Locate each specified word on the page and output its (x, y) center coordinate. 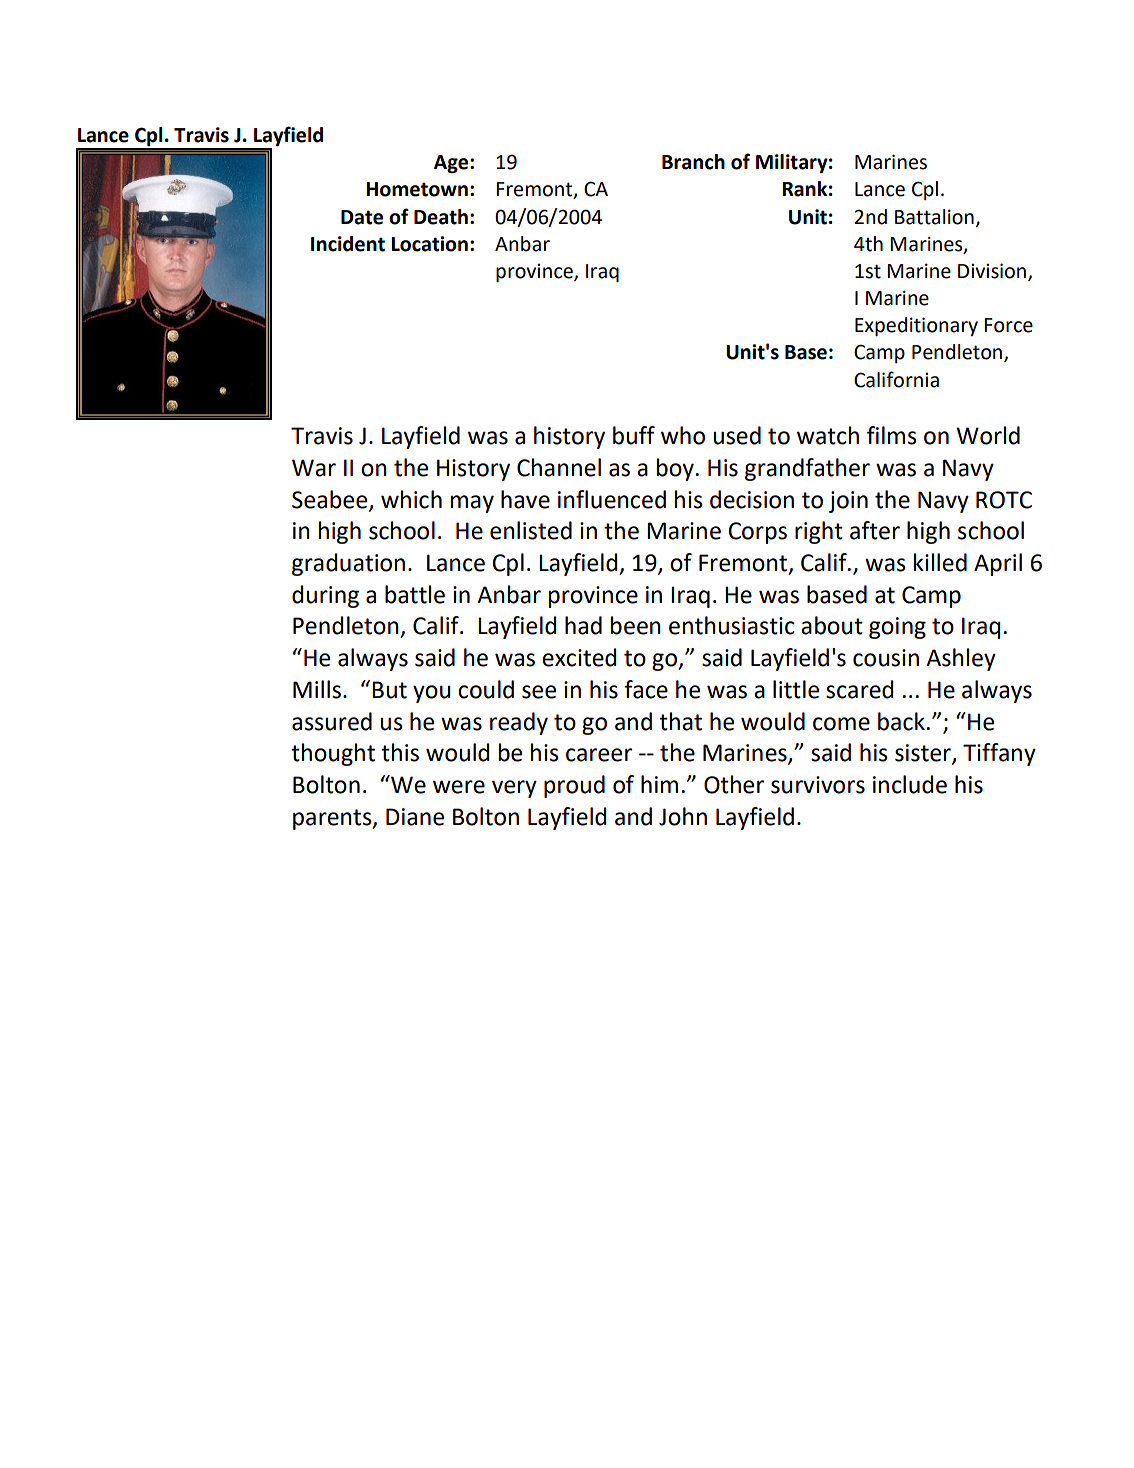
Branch (693, 162)
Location (429, 244)
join (848, 502)
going (897, 628)
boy (675, 469)
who (683, 435)
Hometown (417, 189)
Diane (415, 817)
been (636, 625)
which (411, 499)
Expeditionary (916, 326)
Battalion (934, 217)
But (389, 690)
